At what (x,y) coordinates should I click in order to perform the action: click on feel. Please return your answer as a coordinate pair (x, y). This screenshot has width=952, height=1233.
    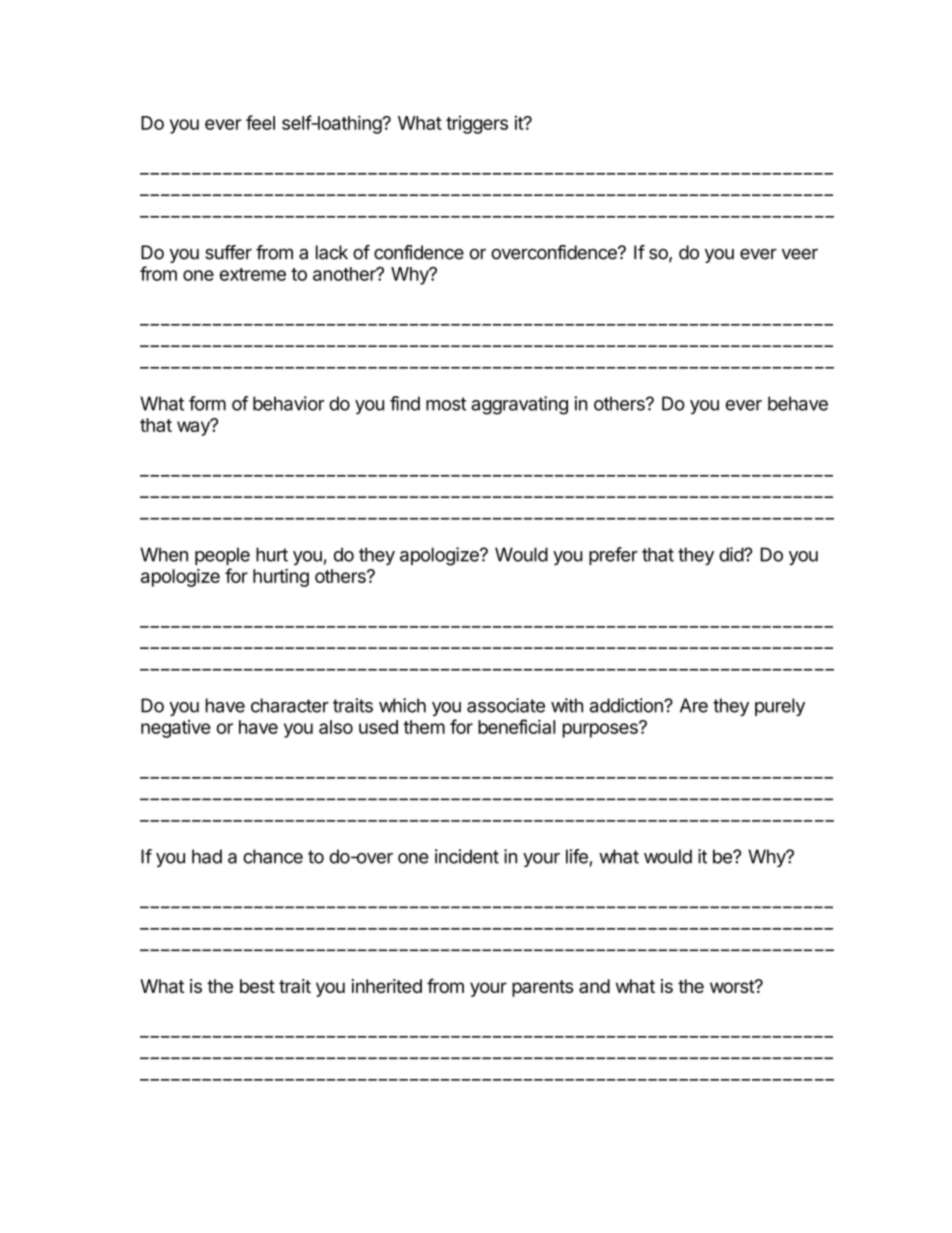
    Looking at the image, I should click on (260, 122).
